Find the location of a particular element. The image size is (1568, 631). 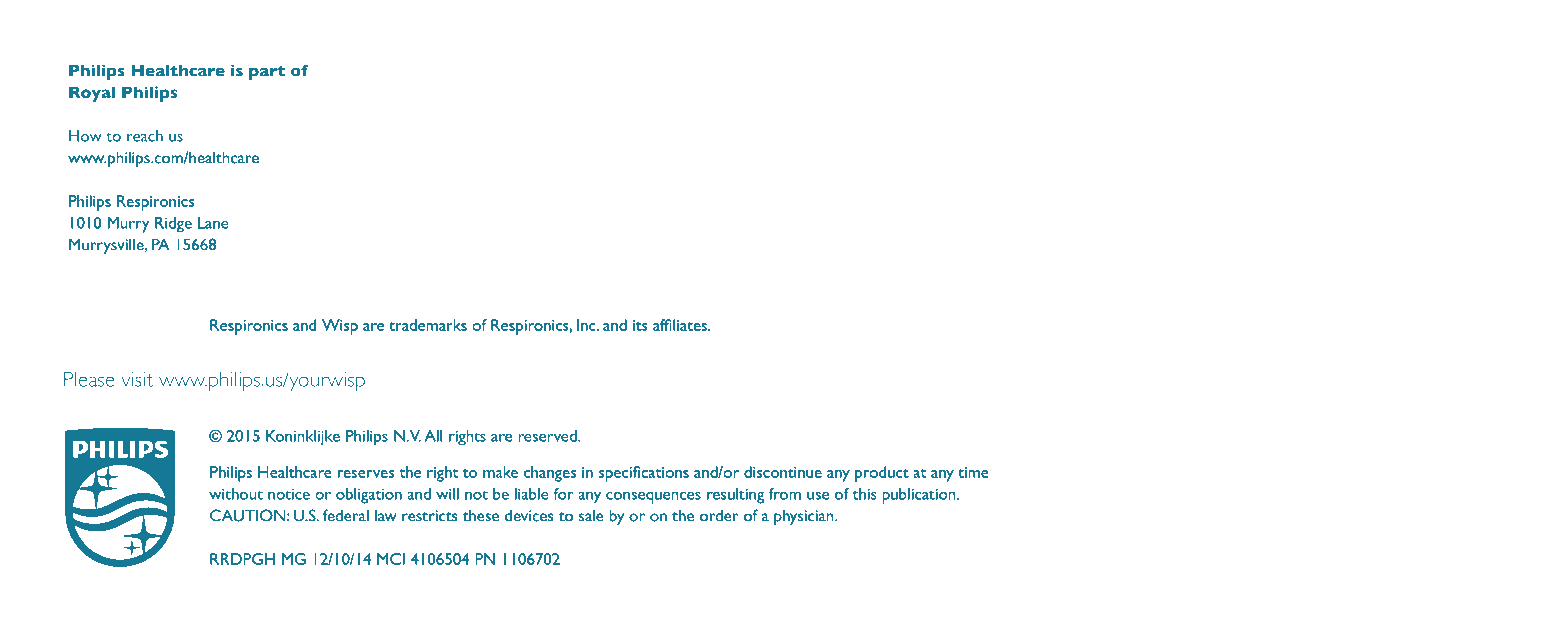

affiliates is located at coordinates (681, 325).
